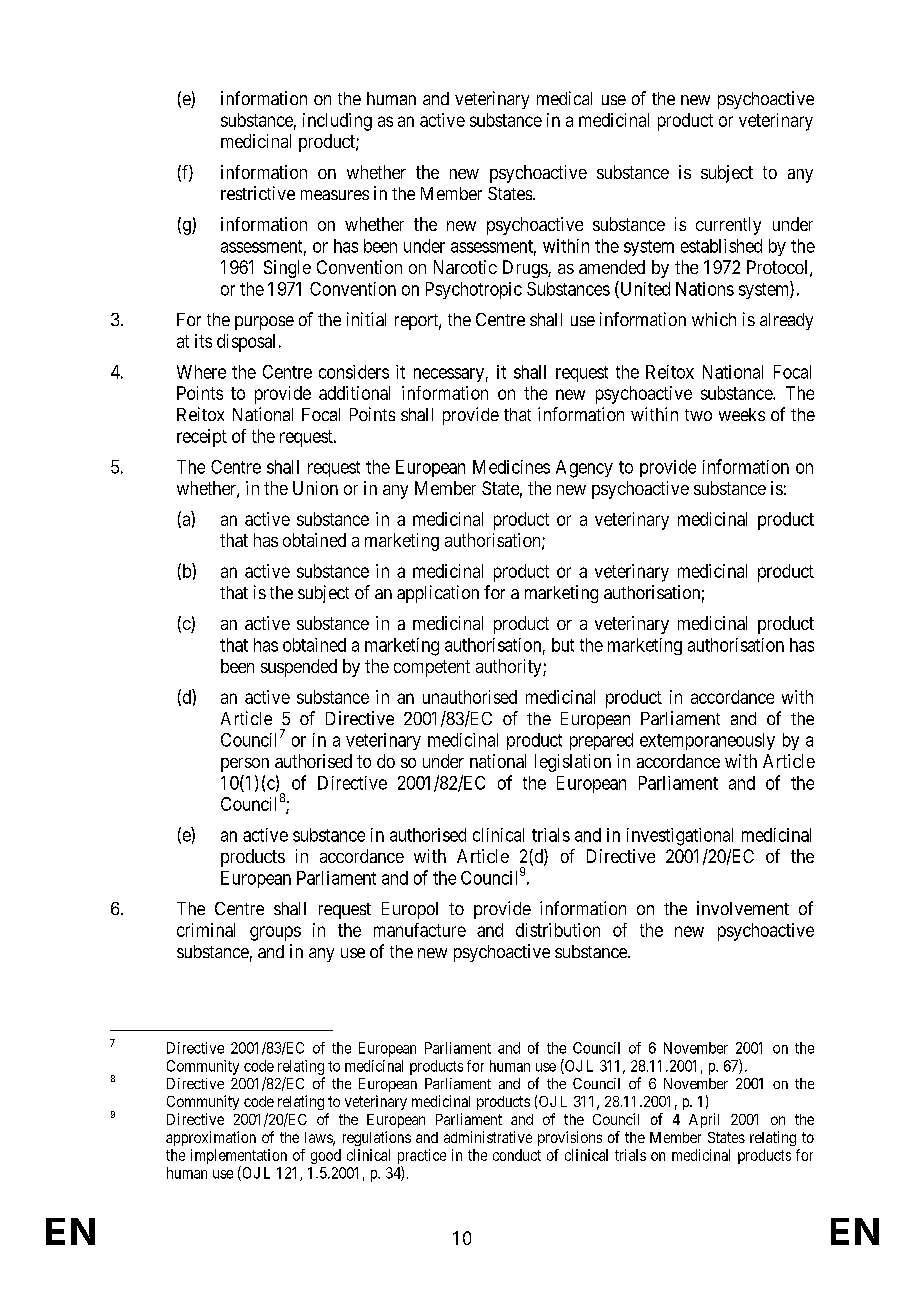  I want to click on implementation, so click(239, 1158).
